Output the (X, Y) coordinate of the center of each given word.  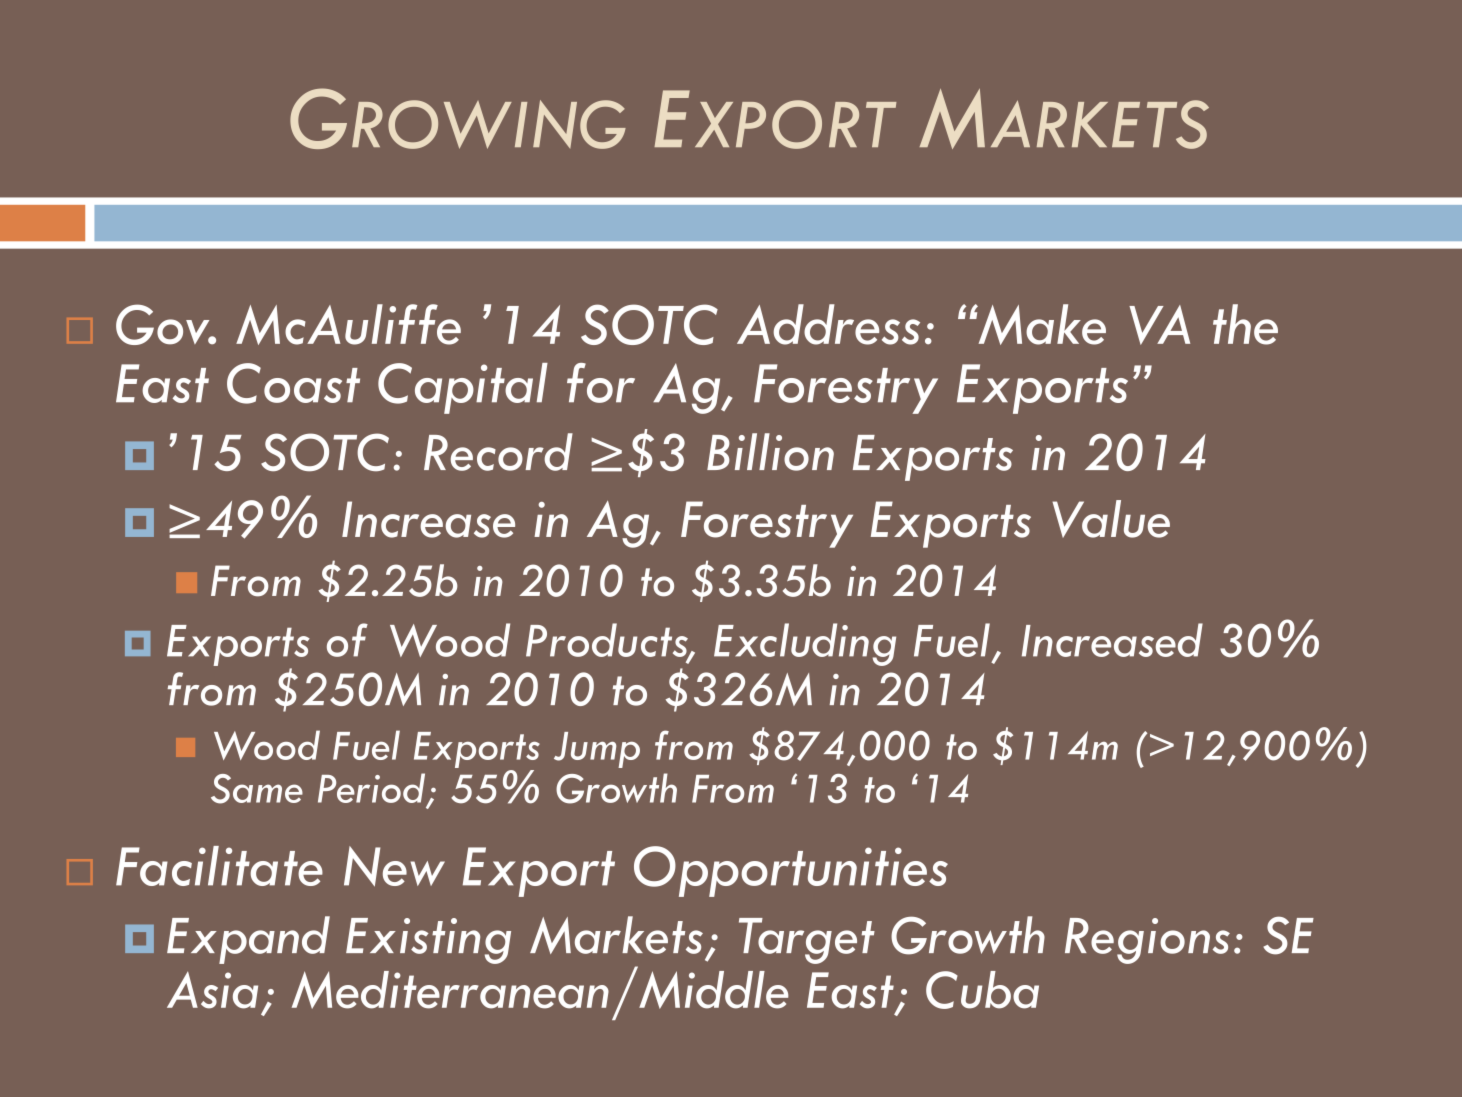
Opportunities (791, 871)
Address (828, 324)
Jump (597, 750)
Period (373, 789)
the (1245, 324)
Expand (248, 940)
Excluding (805, 644)
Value (1111, 519)
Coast (293, 383)
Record (498, 452)
